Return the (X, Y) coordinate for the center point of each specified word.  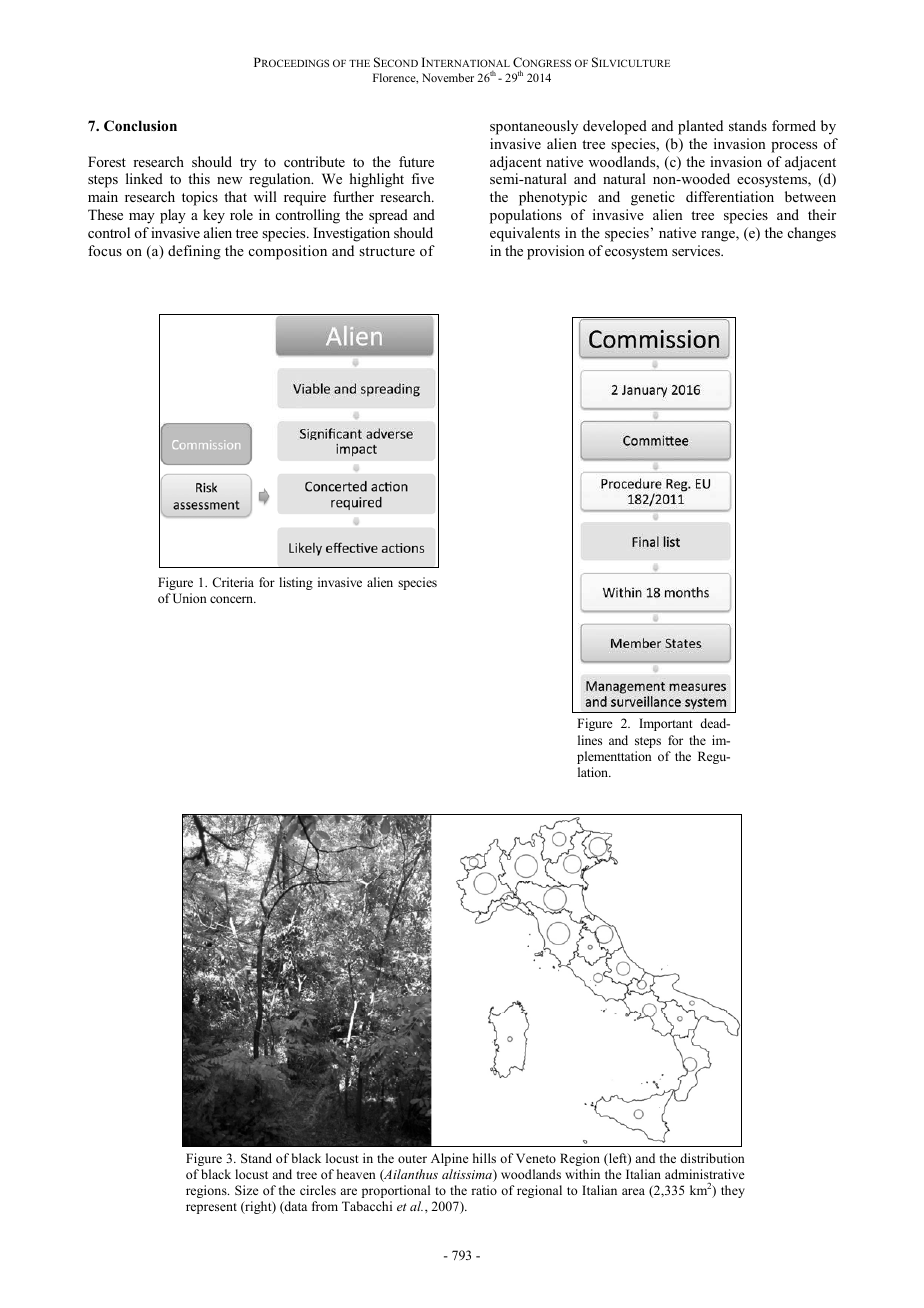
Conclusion (140, 126)
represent (211, 1208)
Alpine (450, 1159)
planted (700, 127)
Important (666, 724)
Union (190, 598)
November (448, 77)
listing (296, 583)
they (733, 1191)
